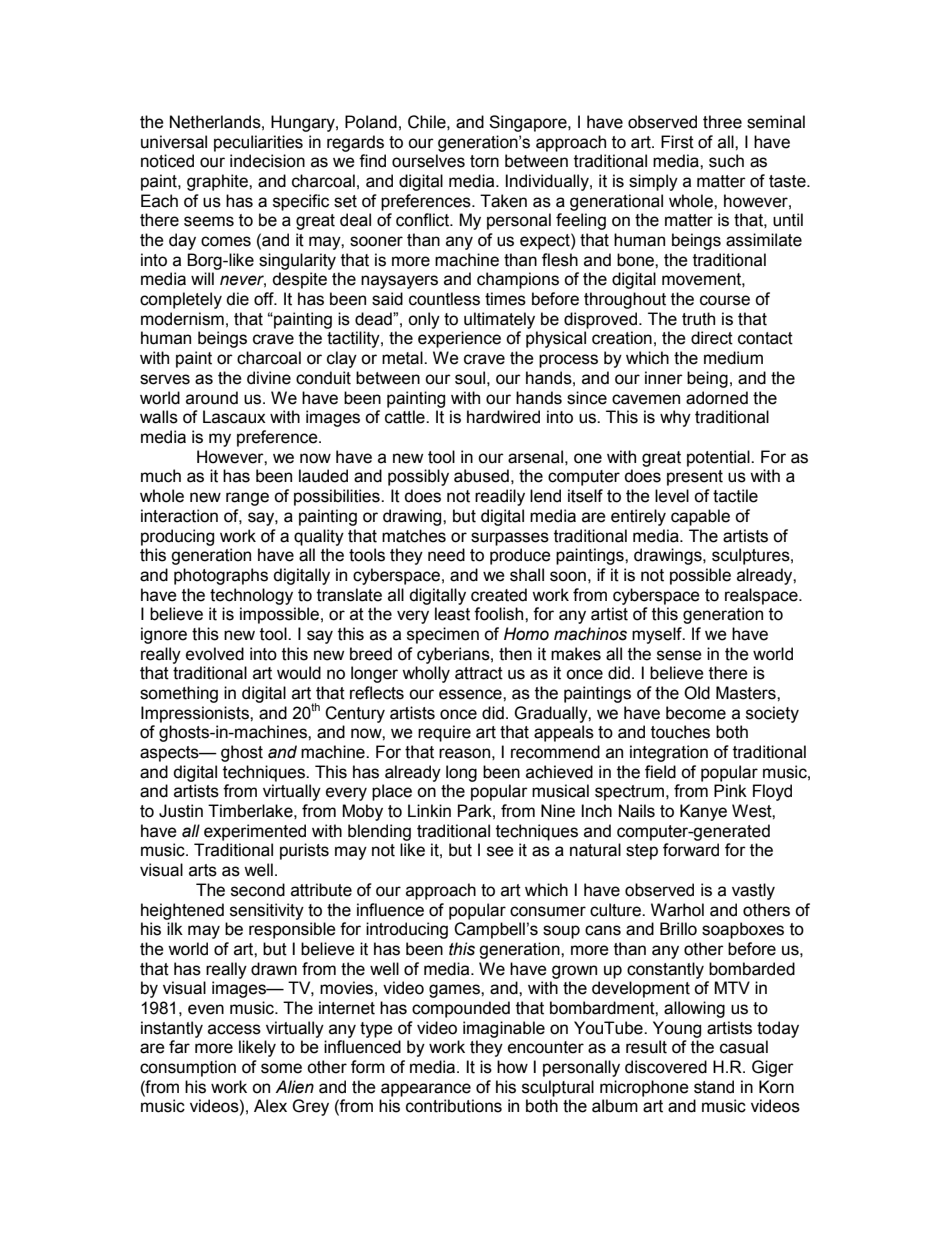  I want to click on such, so click(726, 161).
